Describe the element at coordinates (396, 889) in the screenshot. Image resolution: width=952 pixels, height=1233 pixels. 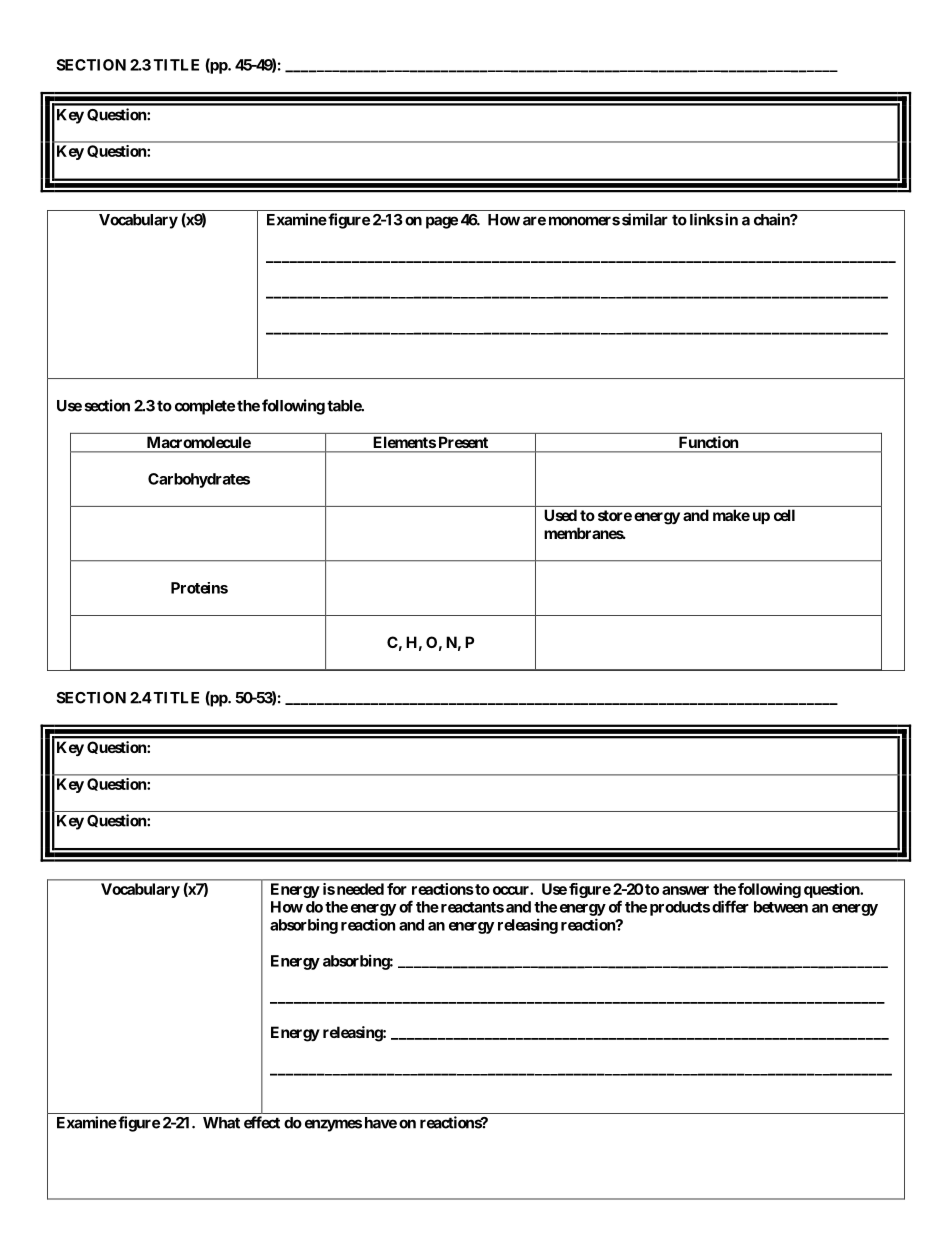
I see `for` at that location.
